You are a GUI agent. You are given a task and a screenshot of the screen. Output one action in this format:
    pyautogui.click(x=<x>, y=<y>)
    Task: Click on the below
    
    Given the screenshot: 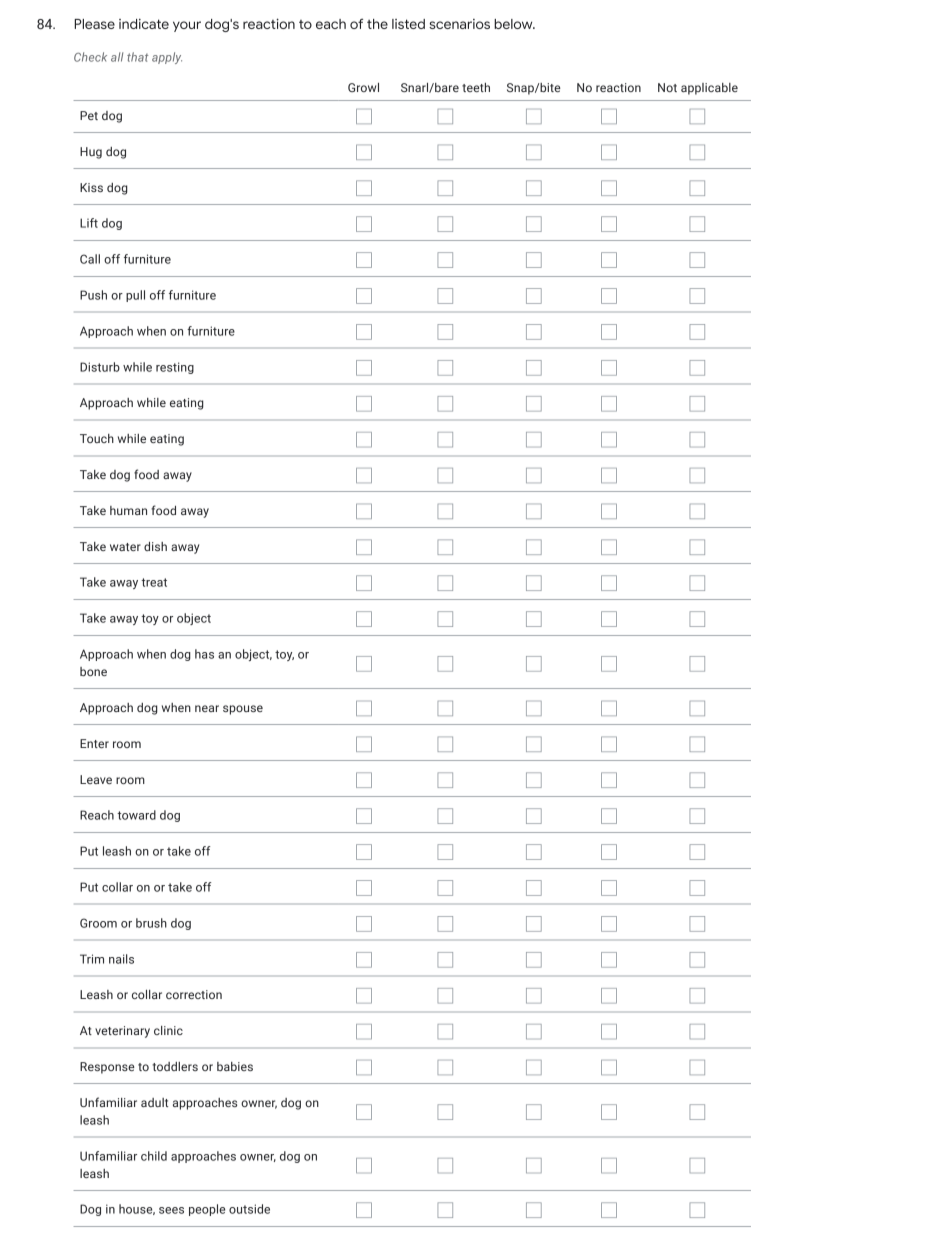 What is the action you would take?
    pyautogui.click(x=514, y=24)
